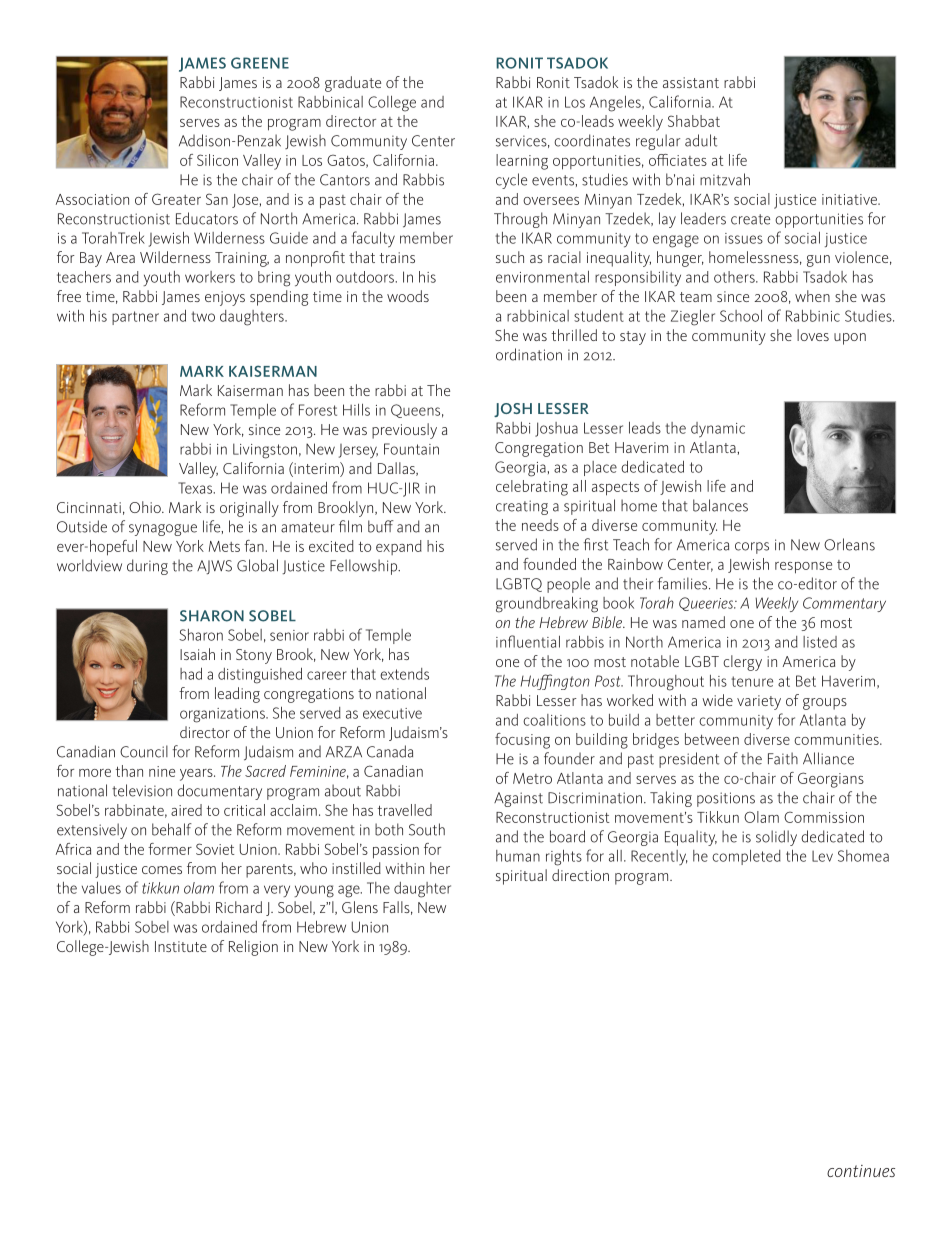 The image size is (952, 1233). Describe the element at coordinates (253, 948) in the page. I see `Religion` at that location.
